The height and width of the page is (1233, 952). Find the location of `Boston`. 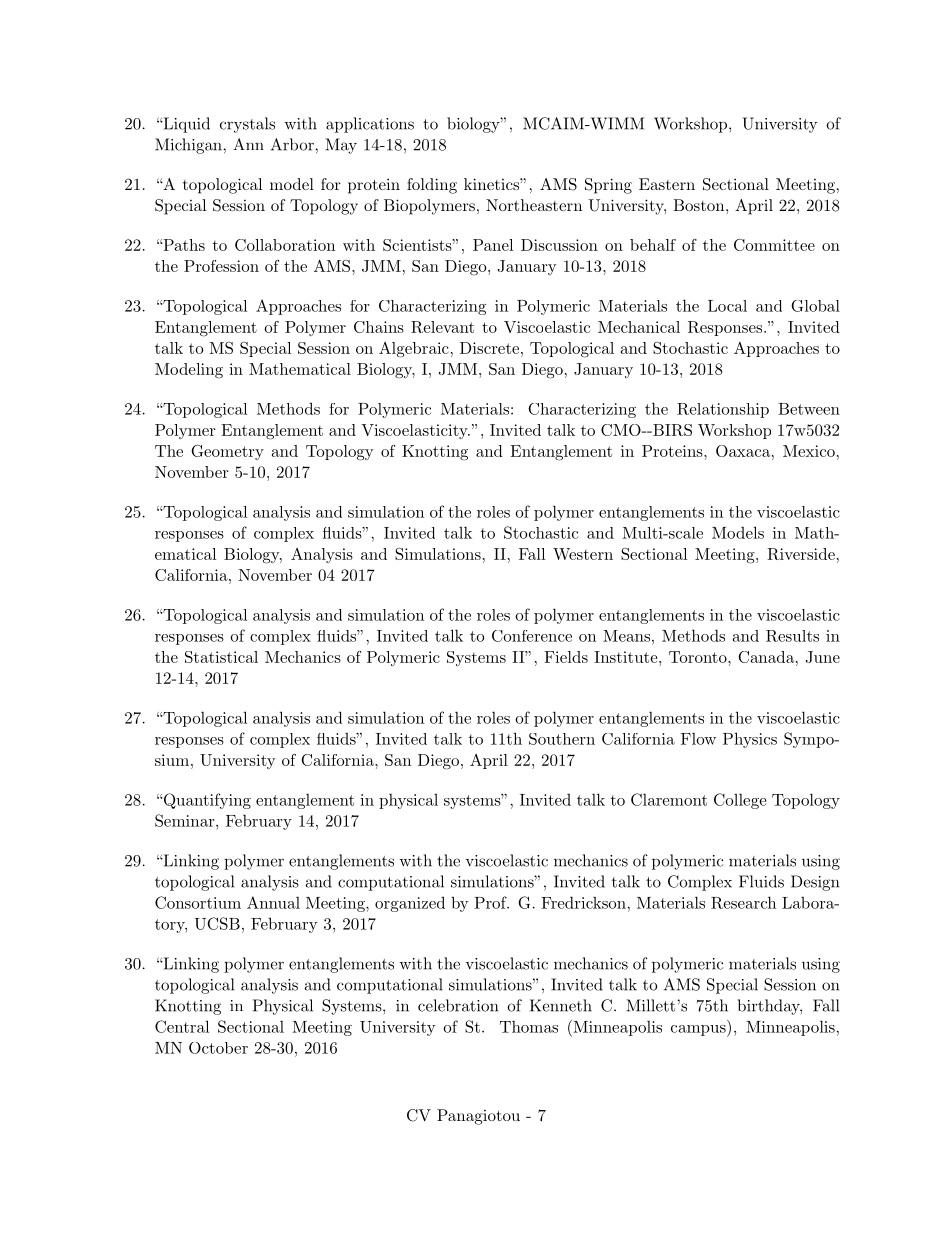

Boston is located at coordinates (698, 205).
